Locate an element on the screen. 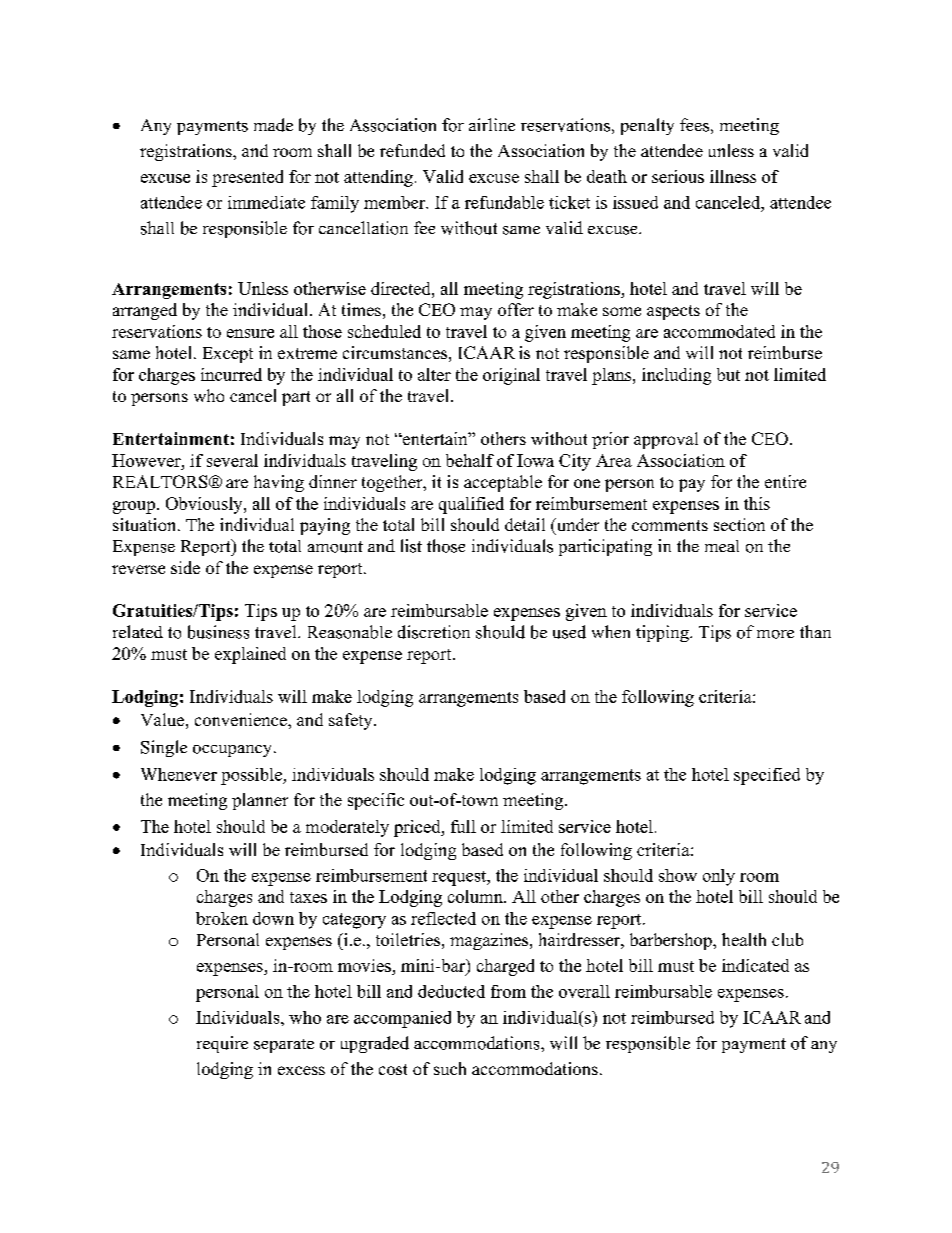  such is located at coordinates (450, 1068).
